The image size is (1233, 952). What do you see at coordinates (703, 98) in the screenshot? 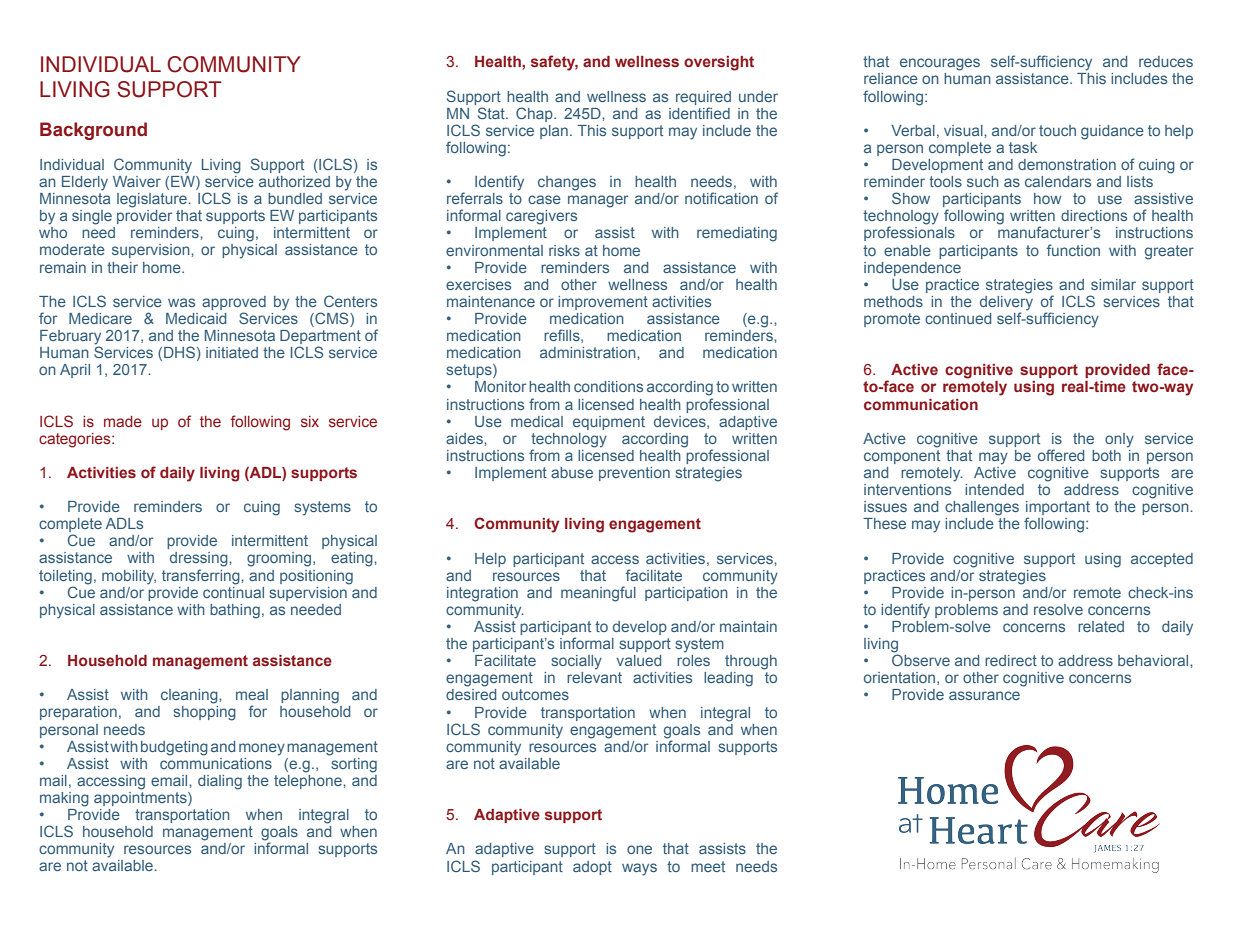
I see `required` at bounding box center [703, 98].
